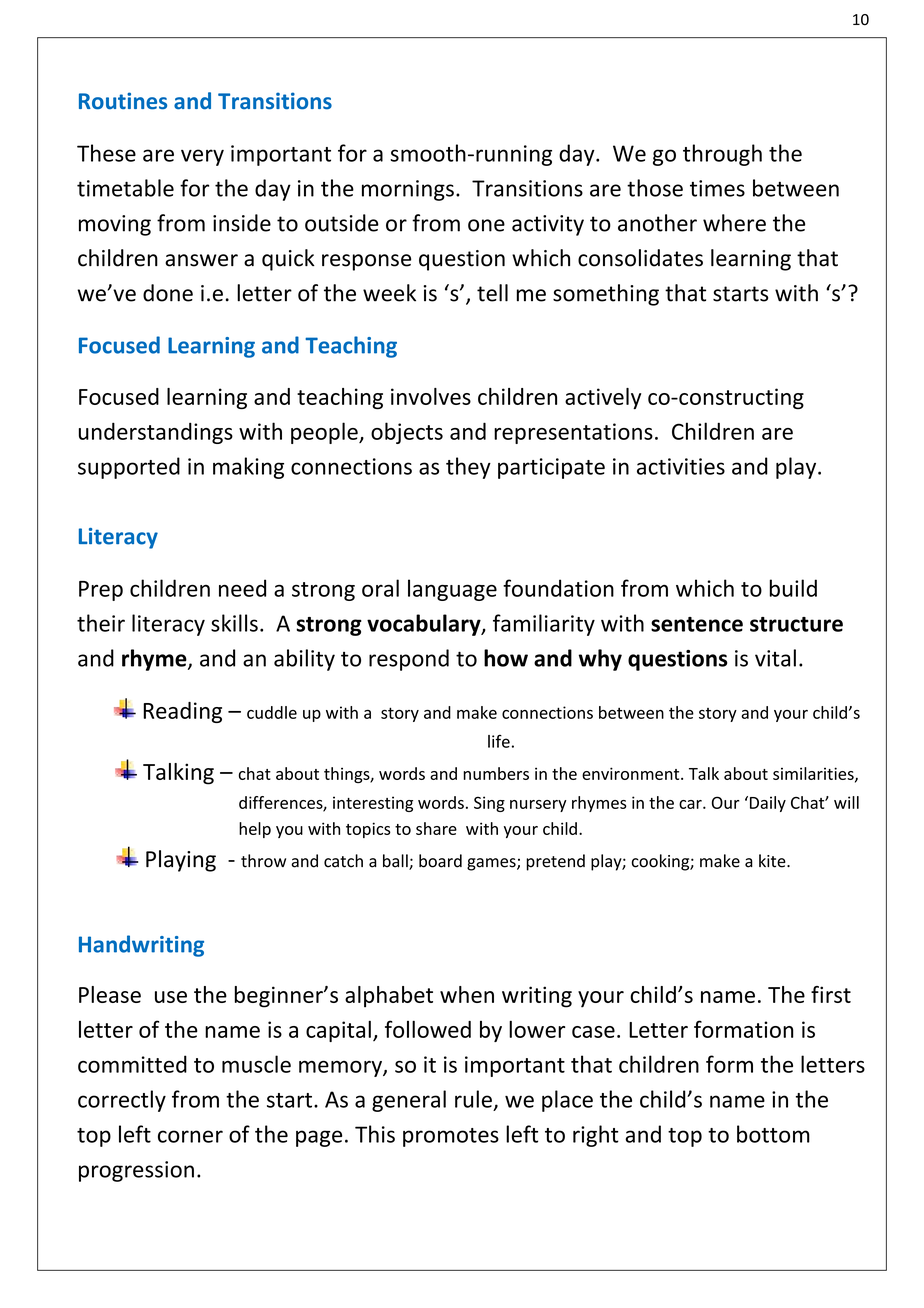 The height and width of the screenshot is (1308, 924). What do you see at coordinates (202, 157) in the screenshot?
I see `very` at bounding box center [202, 157].
